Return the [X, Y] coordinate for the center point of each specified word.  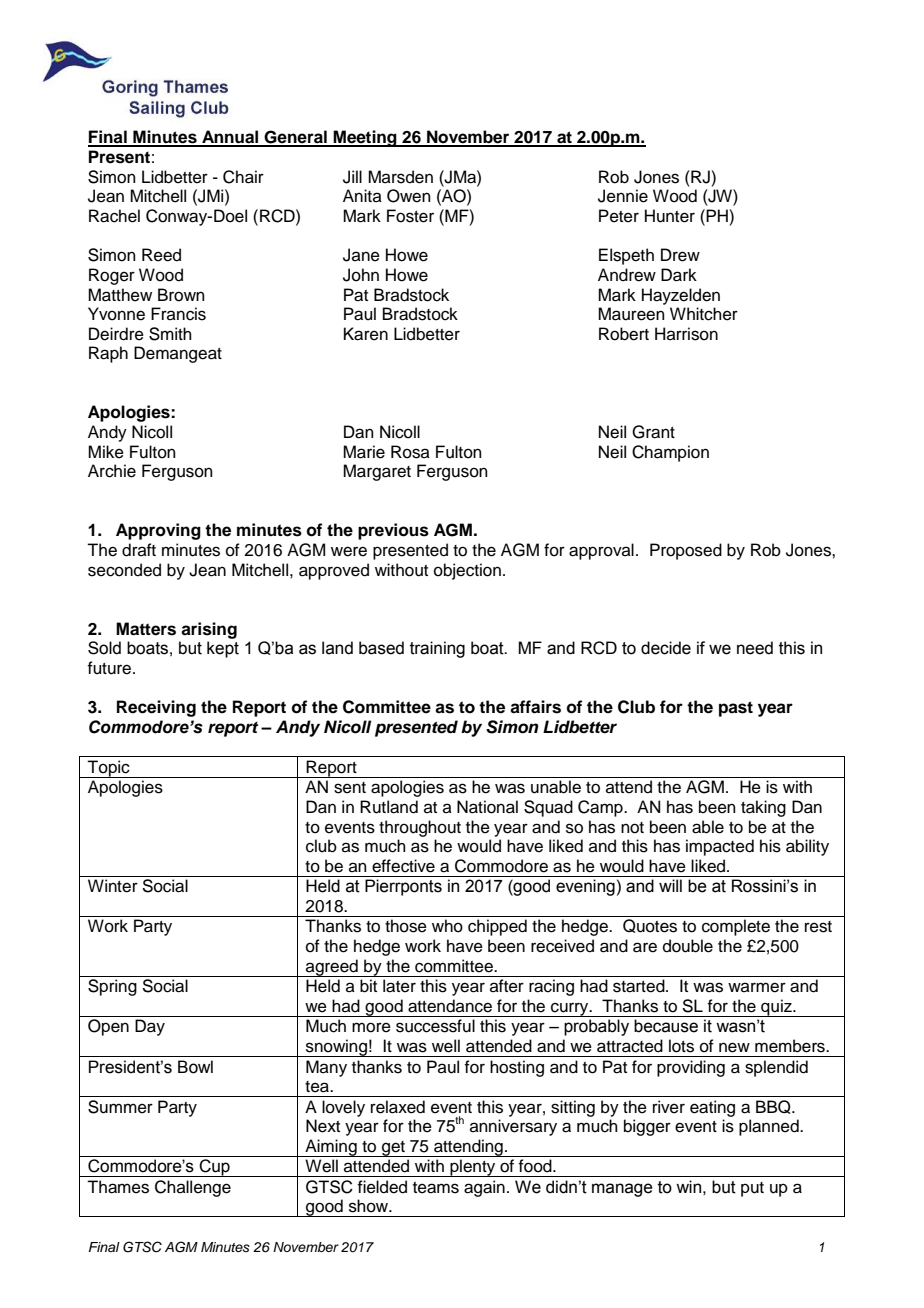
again [484, 1188]
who [447, 926]
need [755, 648]
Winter [113, 886]
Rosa [410, 452]
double [688, 946]
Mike [106, 452]
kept [223, 649]
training [437, 649]
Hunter [670, 216]
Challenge [193, 1188]
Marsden [400, 177]
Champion [670, 453]
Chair [243, 177]
